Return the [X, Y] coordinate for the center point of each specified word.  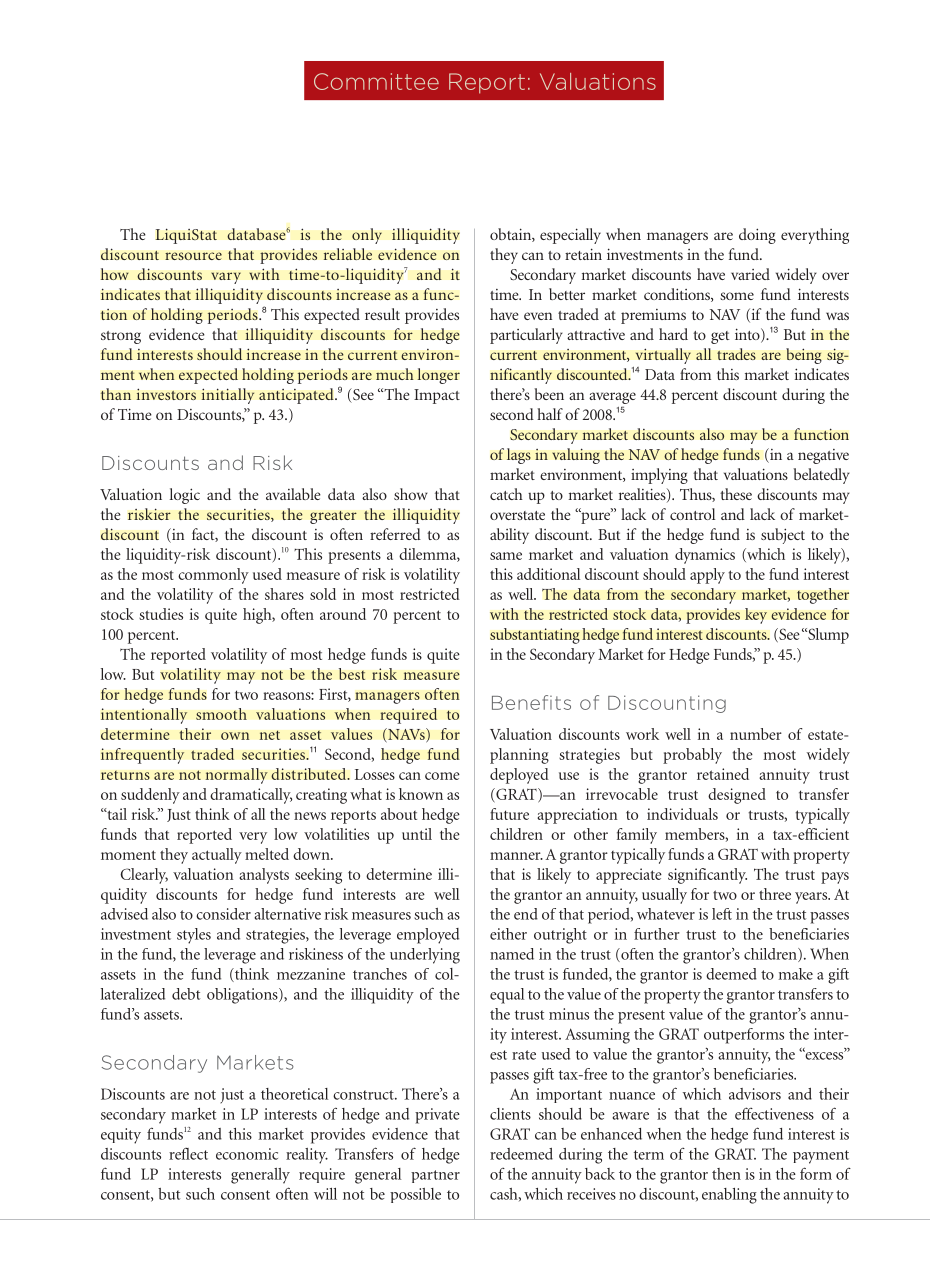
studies [161, 614]
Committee [376, 81]
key [756, 616]
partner [435, 1176]
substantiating [535, 636]
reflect [188, 1154]
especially [570, 236]
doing [757, 236]
